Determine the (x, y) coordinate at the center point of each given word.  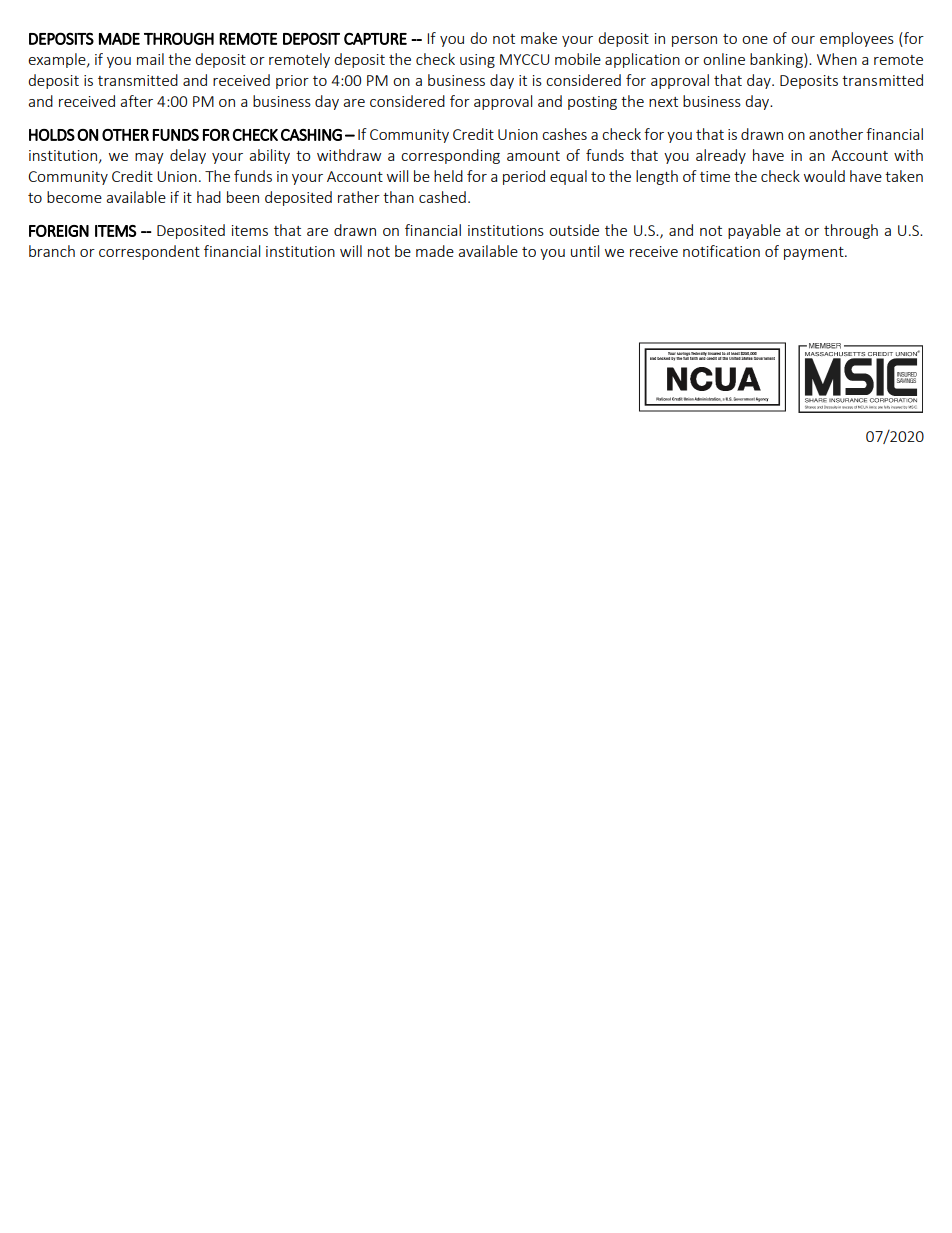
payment (815, 253)
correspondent (149, 252)
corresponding (450, 156)
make (539, 38)
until (585, 251)
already (721, 156)
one (755, 40)
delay (188, 156)
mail (150, 59)
